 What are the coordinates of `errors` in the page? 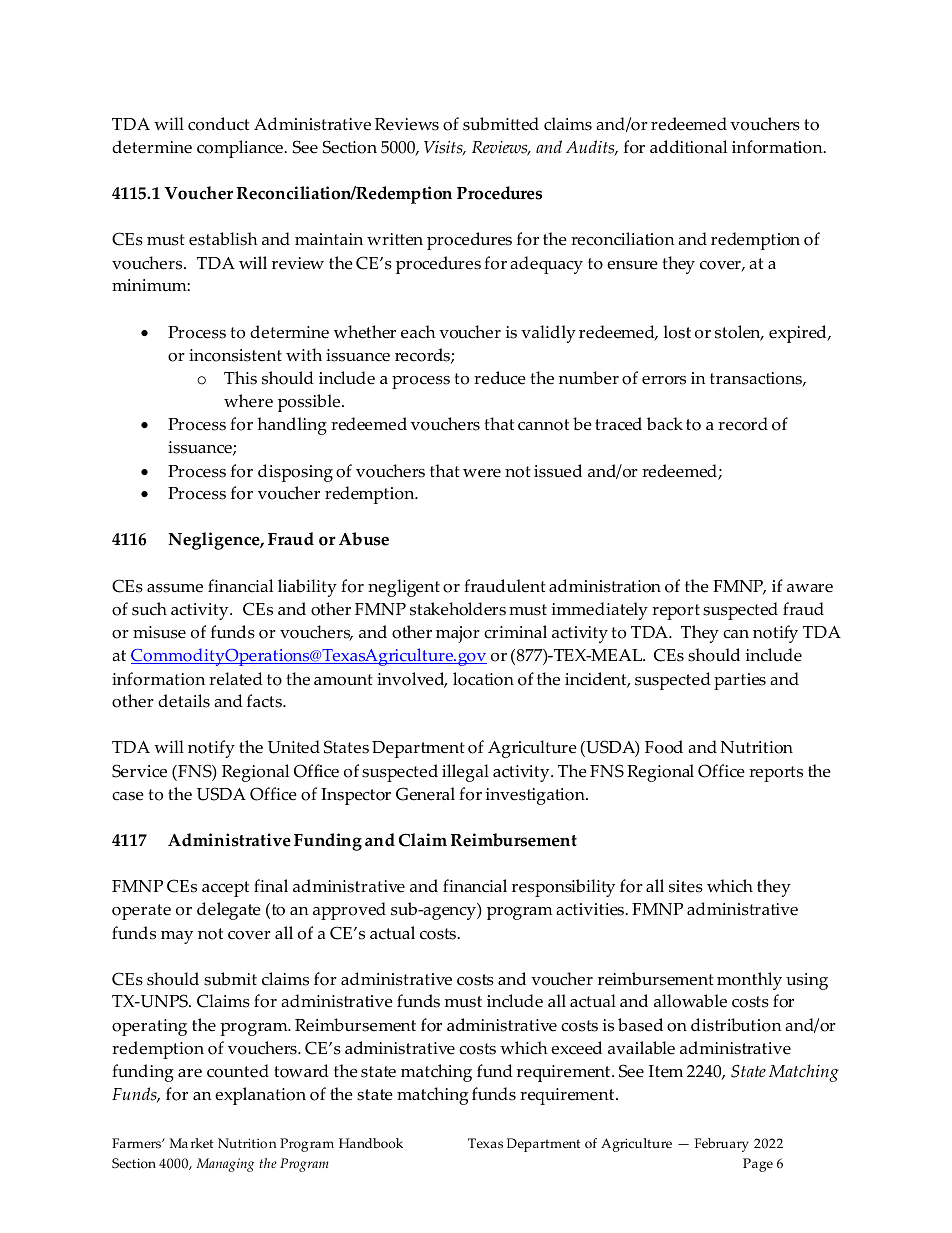 It's located at (664, 380).
